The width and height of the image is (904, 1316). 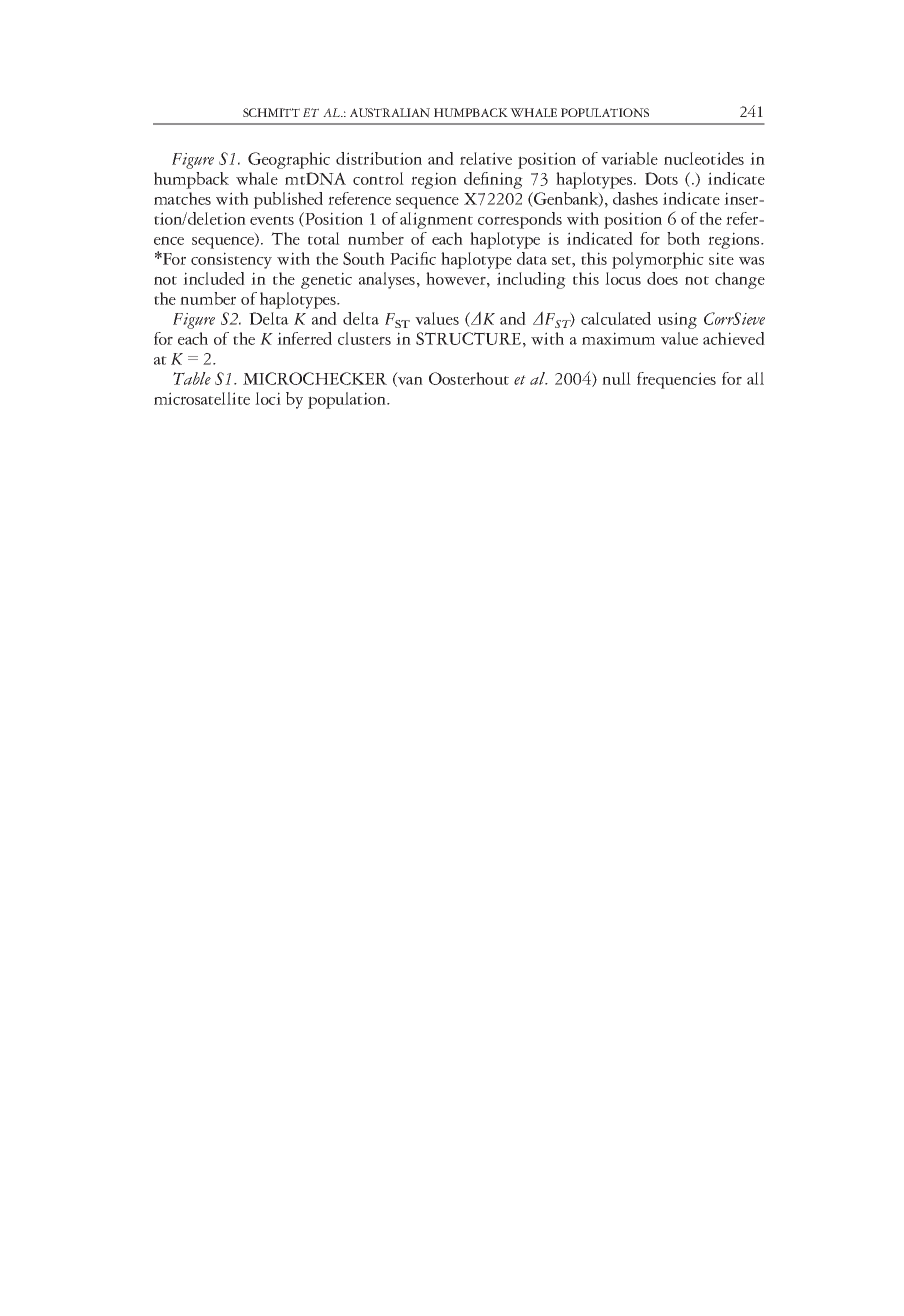 I want to click on consistency, so click(x=231, y=260).
